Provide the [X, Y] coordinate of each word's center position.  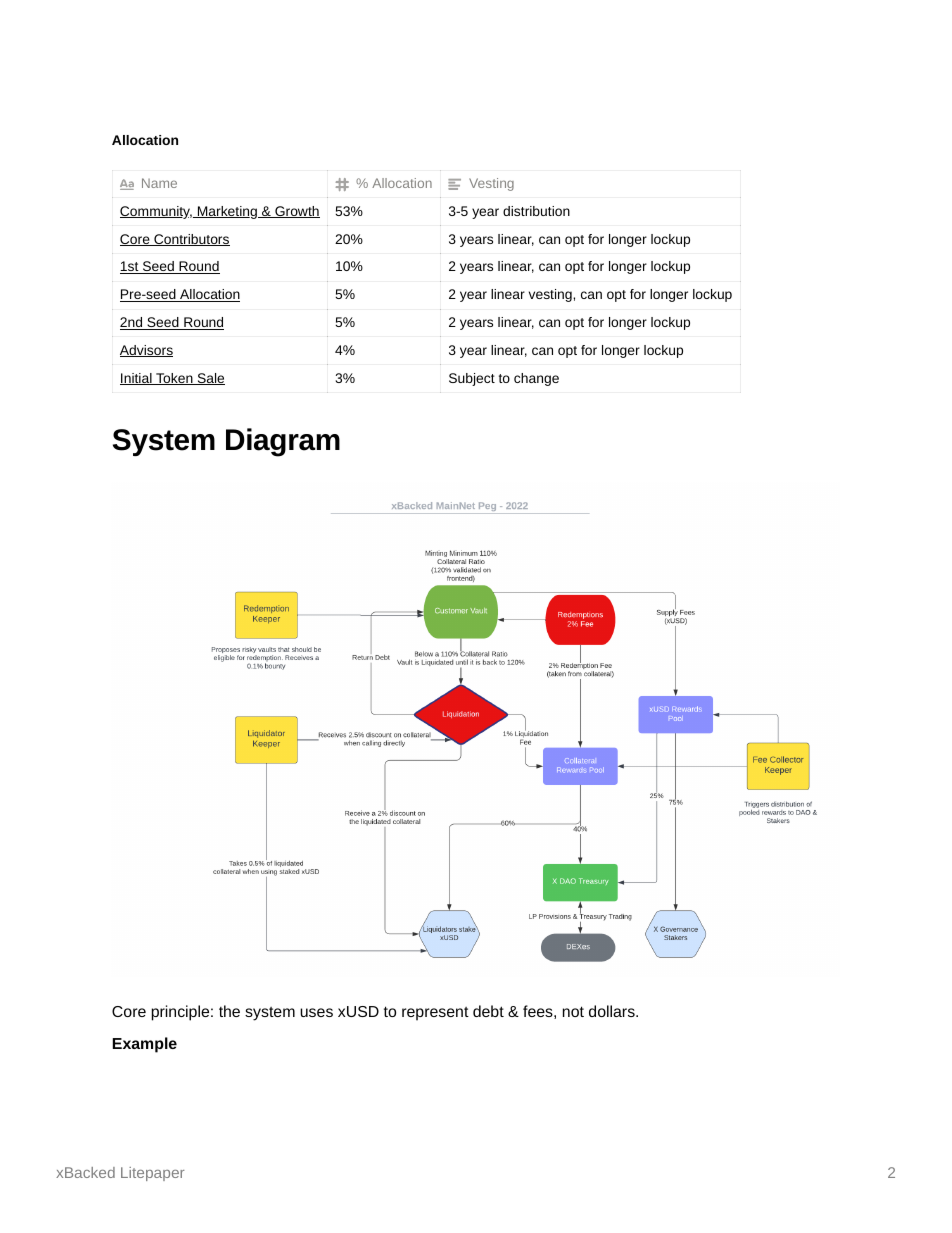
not [573, 1011]
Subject [472, 379]
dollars [613, 1011]
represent [435, 1014]
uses [316, 1012]
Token [174, 379]
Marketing [227, 212]
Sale [210, 379]
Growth [296, 212]
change [536, 379]
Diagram [283, 442]
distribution [536, 211]
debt [488, 1011]
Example [145, 1045]
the [229, 1011]
